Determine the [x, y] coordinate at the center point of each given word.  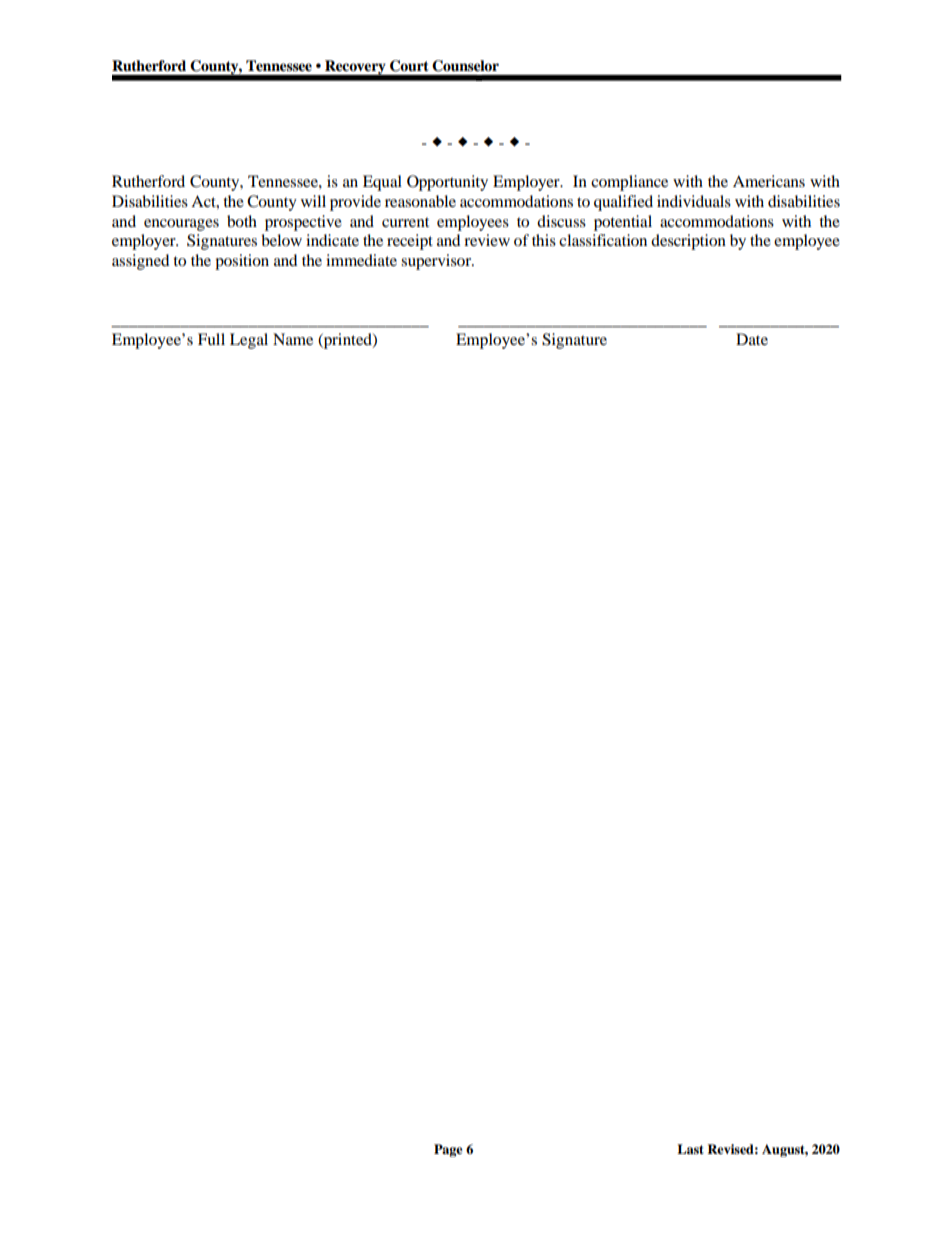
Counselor [465, 66]
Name [293, 339]
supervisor [437, 262]
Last [690, 1149]
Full [211, 339]
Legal [249, 341]
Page [448, 1150]
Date [752, 339]
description [688, 242]
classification [603, 240]
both [242, 221]
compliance [629, 183]
